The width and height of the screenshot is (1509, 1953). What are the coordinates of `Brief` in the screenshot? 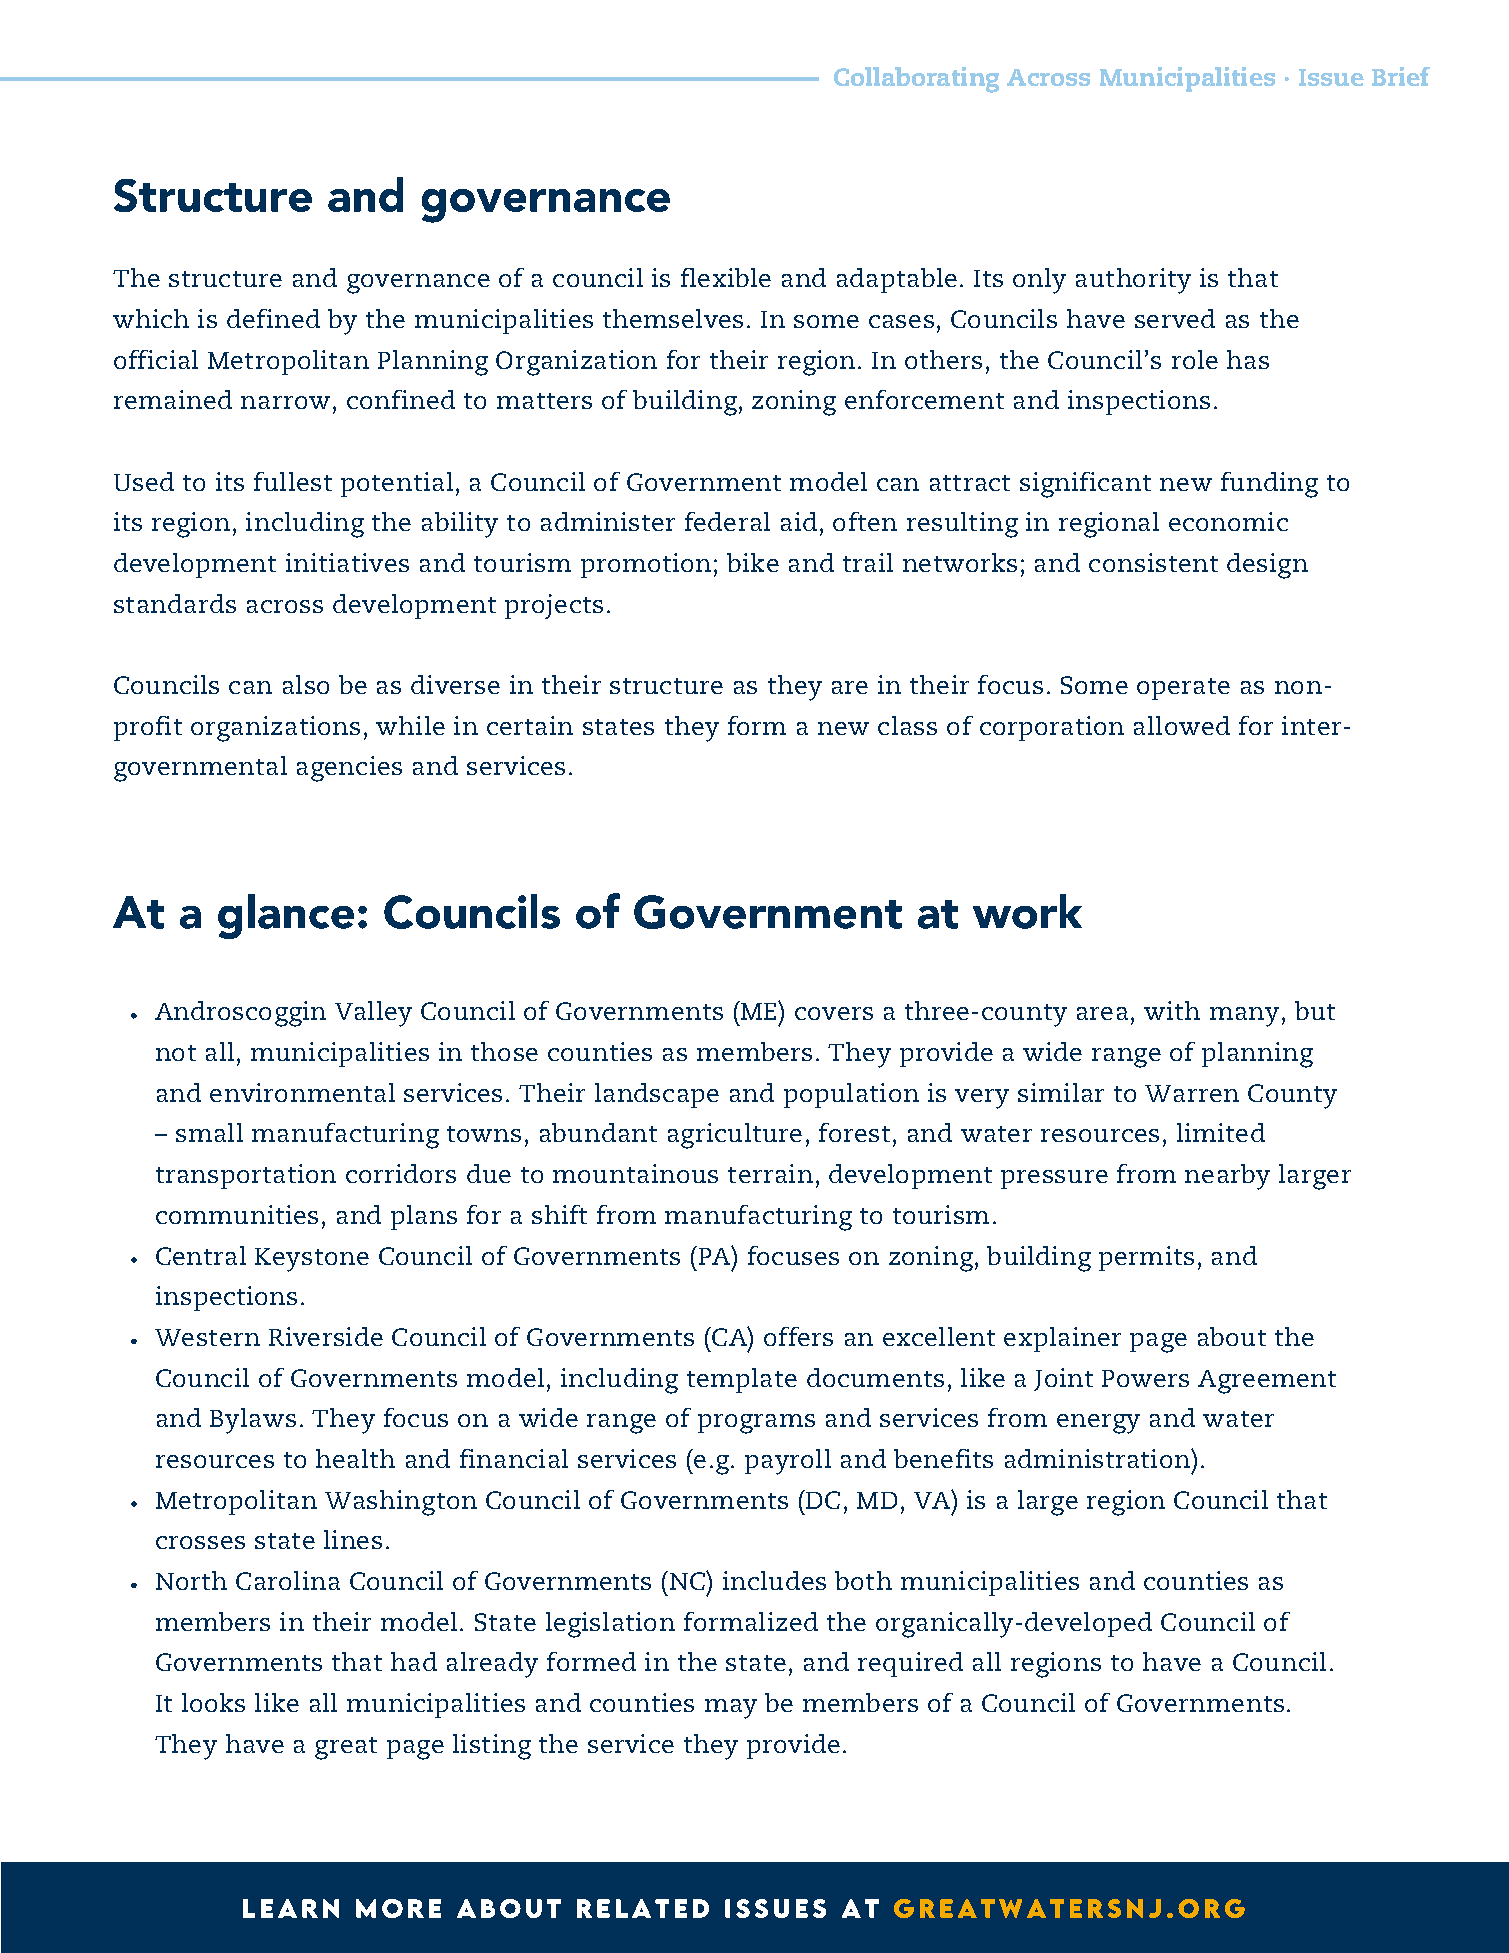 It's located at (1401, 76).
